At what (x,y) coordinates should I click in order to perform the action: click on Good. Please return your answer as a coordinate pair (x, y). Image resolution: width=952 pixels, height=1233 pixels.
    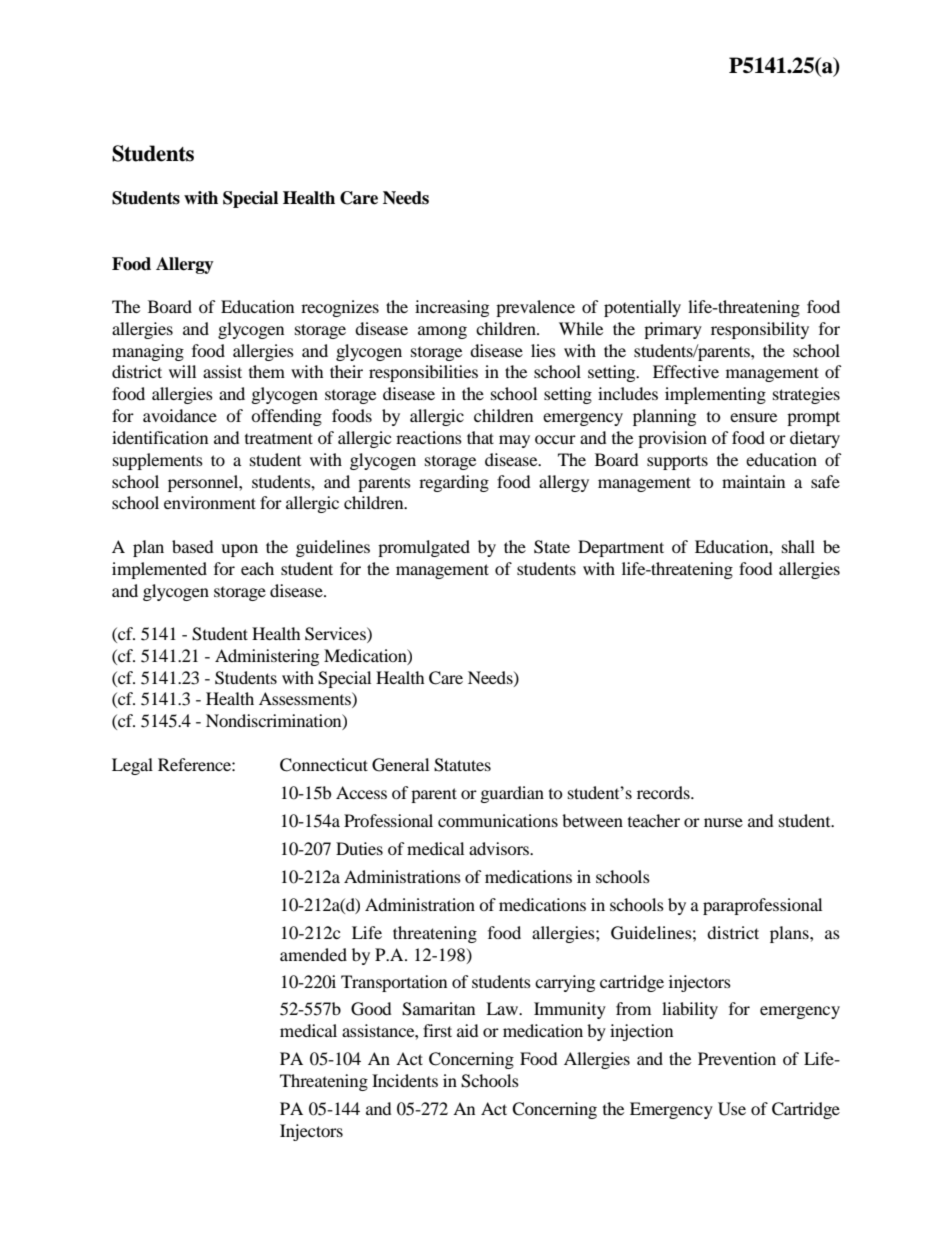
    Looking at the image, I should click on (371, 1009).
